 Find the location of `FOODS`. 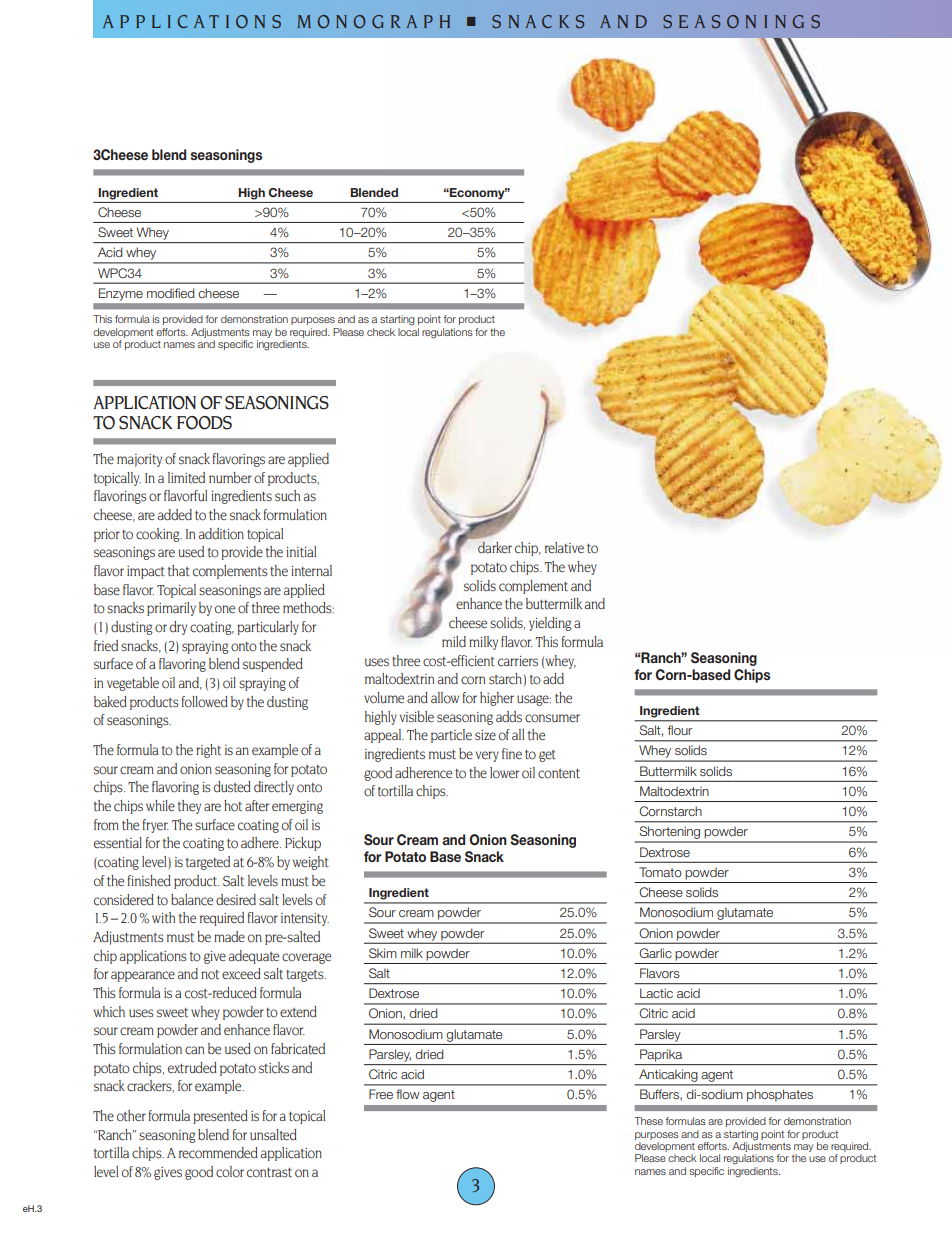

FOODS is located at coordinates (204, 423).
